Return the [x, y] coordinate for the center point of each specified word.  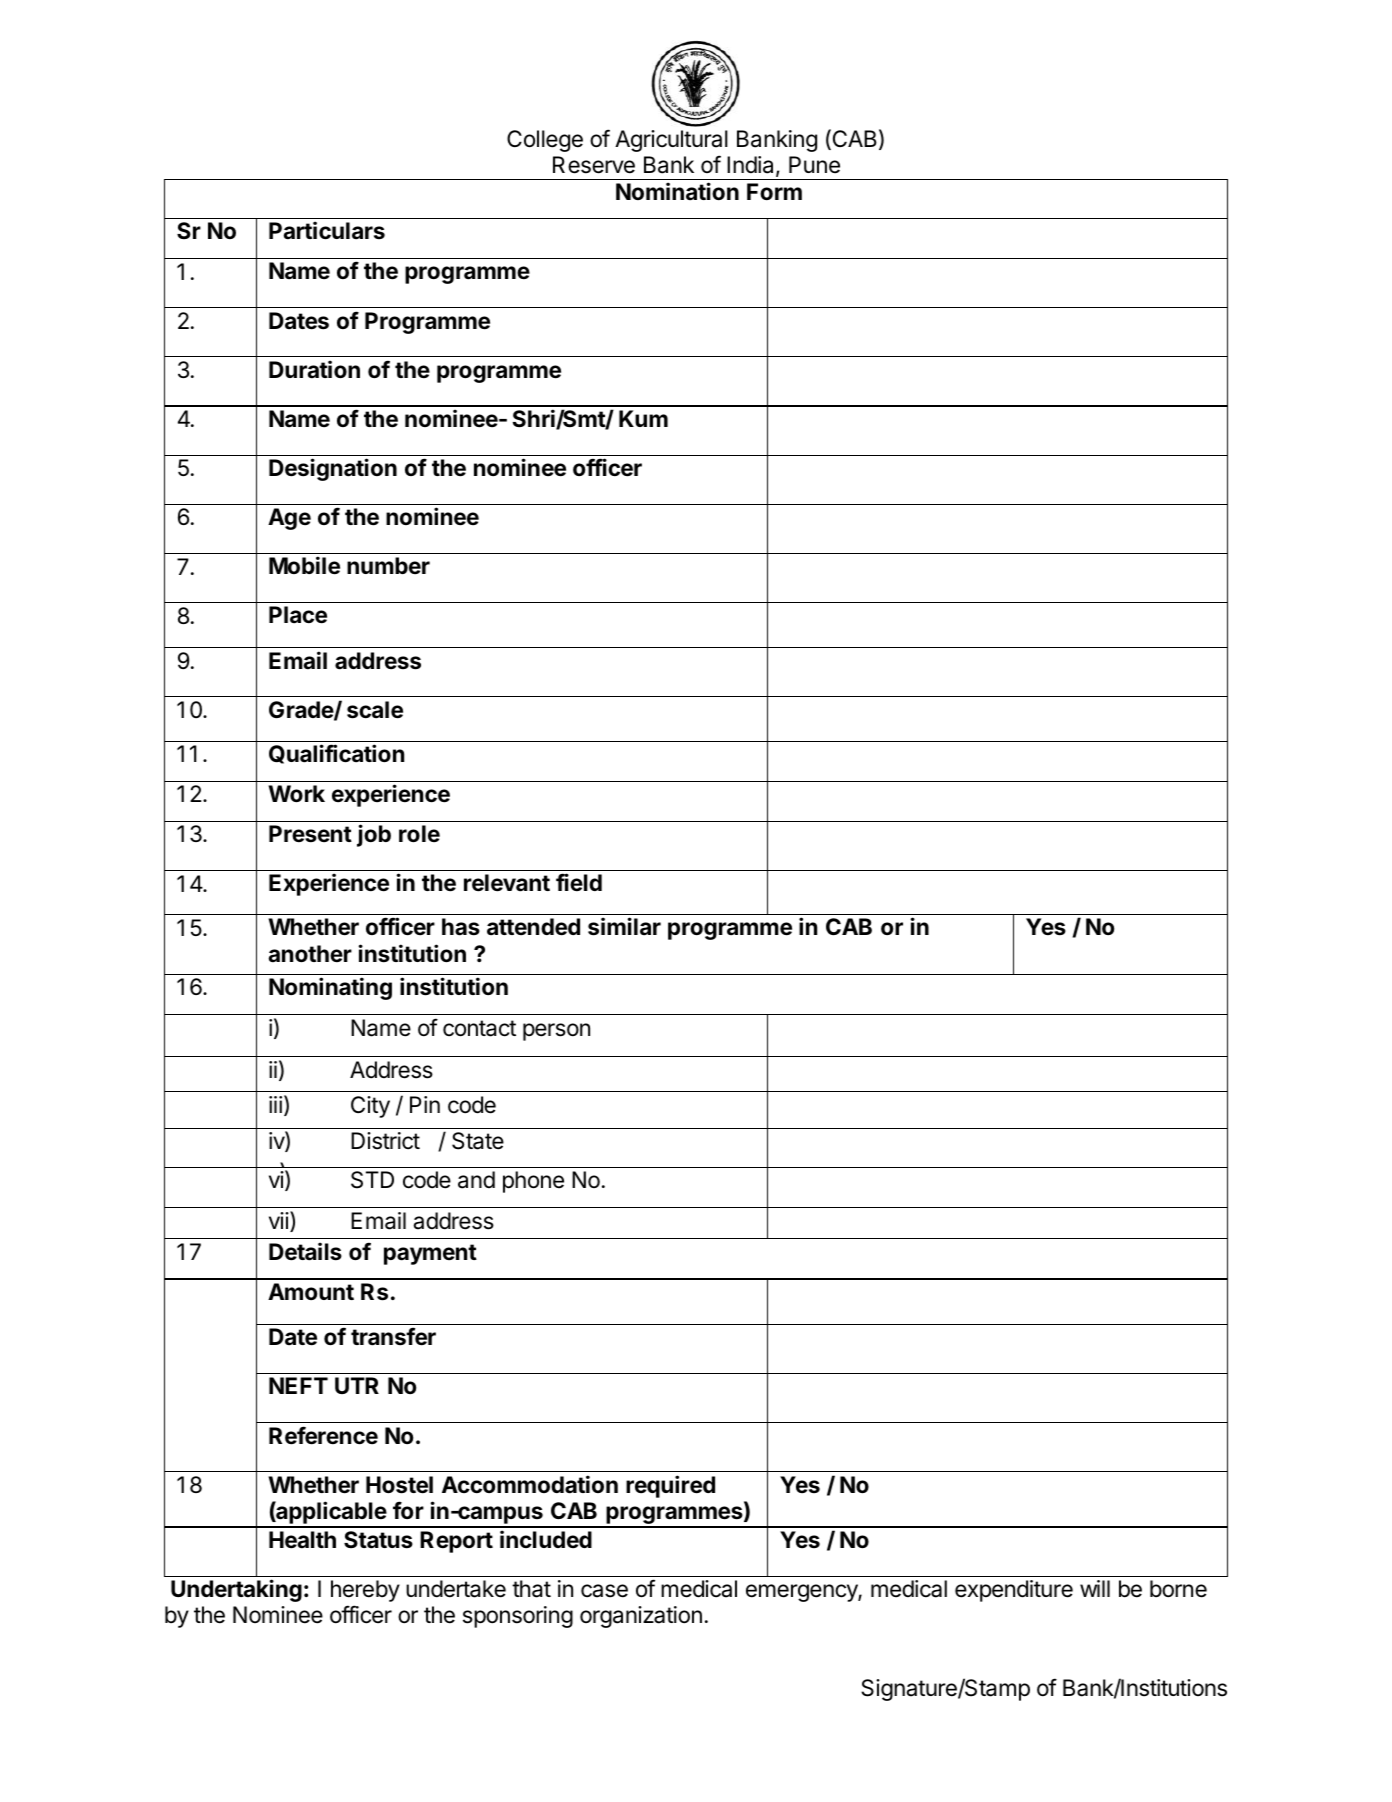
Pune [814, 165]
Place [298, 615]
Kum [643, 418]
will [1095, 1588]
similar [624, 926]
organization [641, 1617]
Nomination [677, 191]
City [370, 1107]
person [556, 1032]
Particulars [327, 230]
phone [533, 1182]
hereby [365, 1591]
